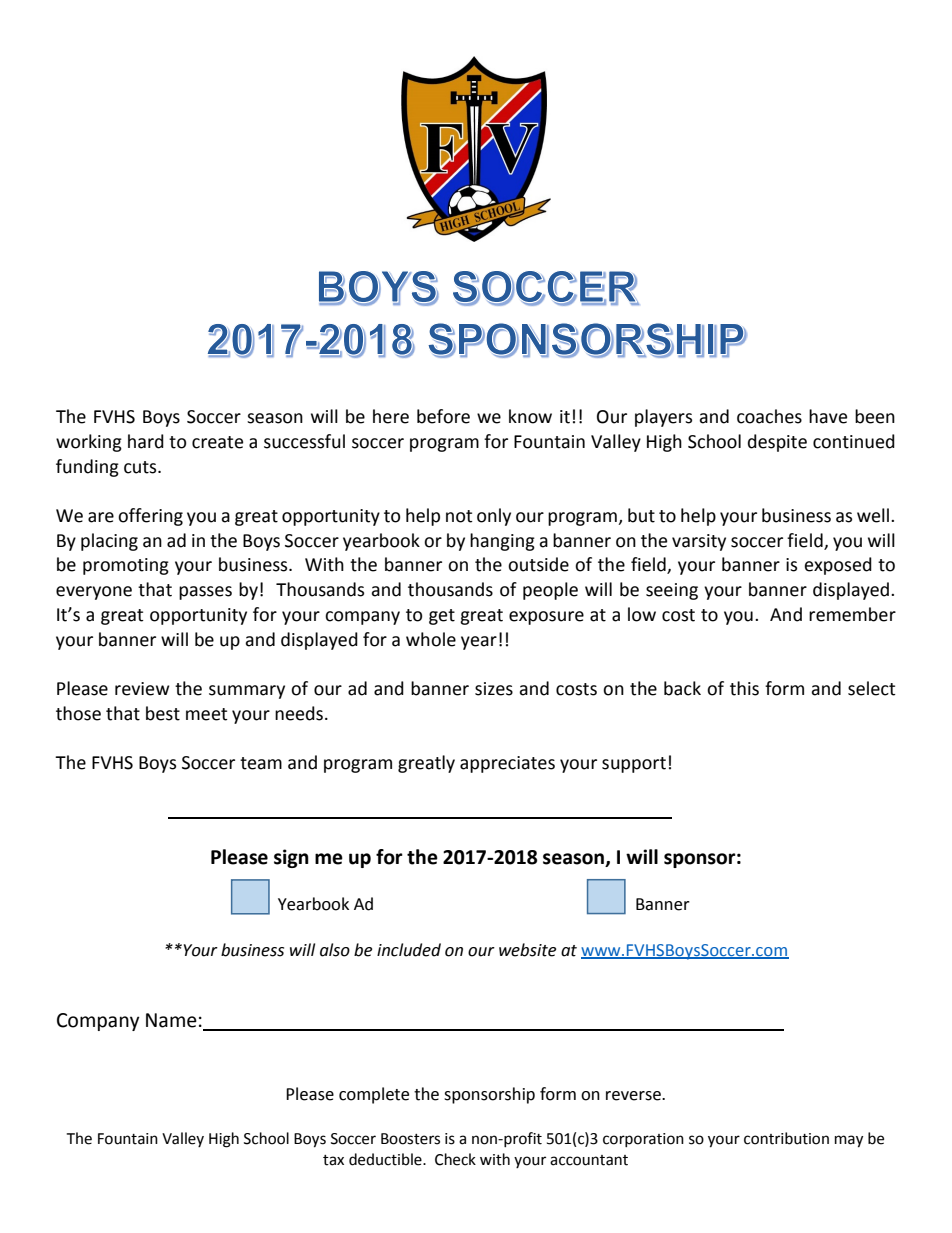 Image resolution: width=952 pixels, height=1233 pixels. Describe the element at coordinates (527, 950) in the screenshot. I see `website` at that location.
